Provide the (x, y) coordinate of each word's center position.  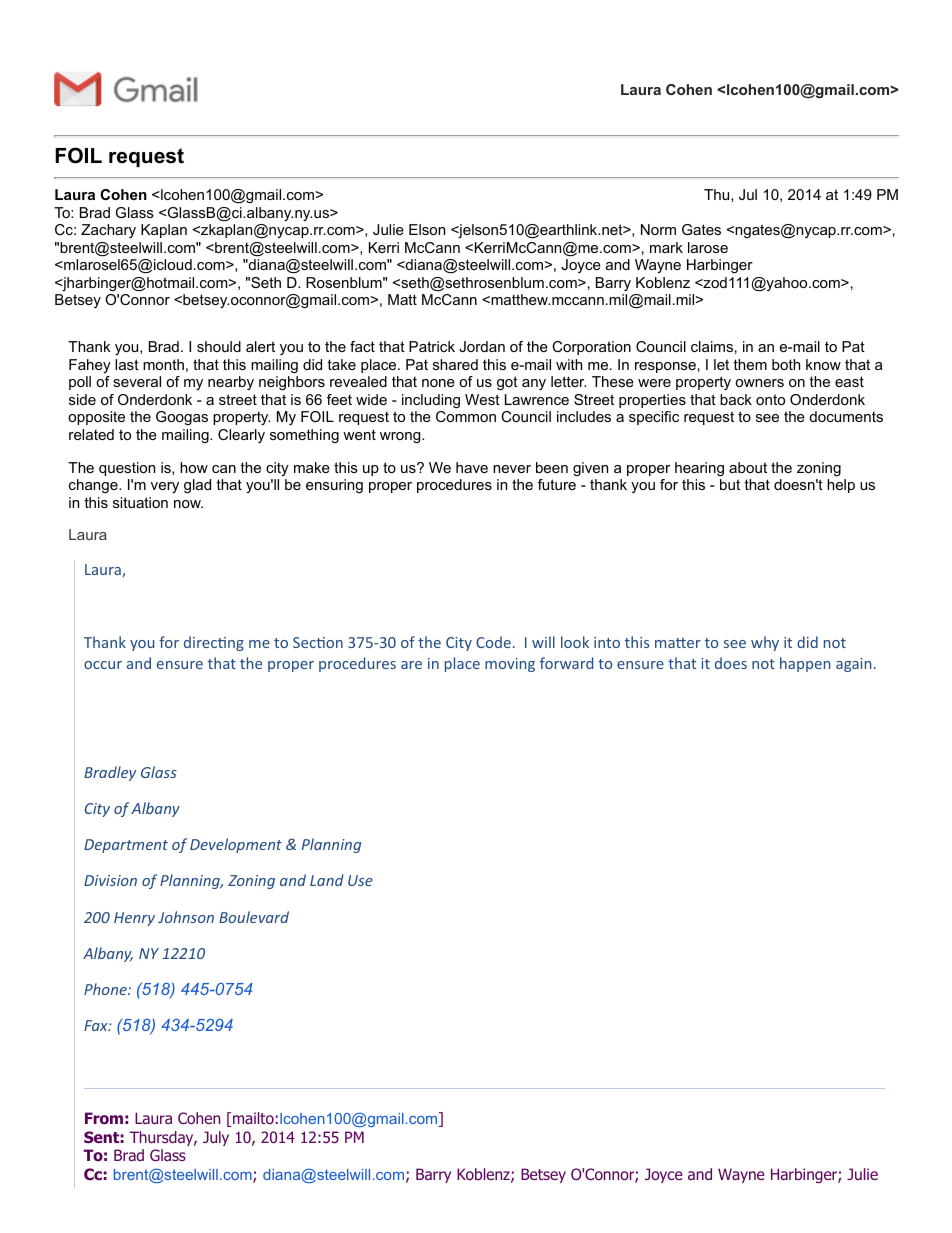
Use (360, 880)
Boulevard (254, 917)
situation (140, 502)
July (216, 1138)
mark (666, 247)
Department (126, 846)
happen (805, 664)
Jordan (482, 346)
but (730, 484)
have (472, 467)
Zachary (108, 231)
